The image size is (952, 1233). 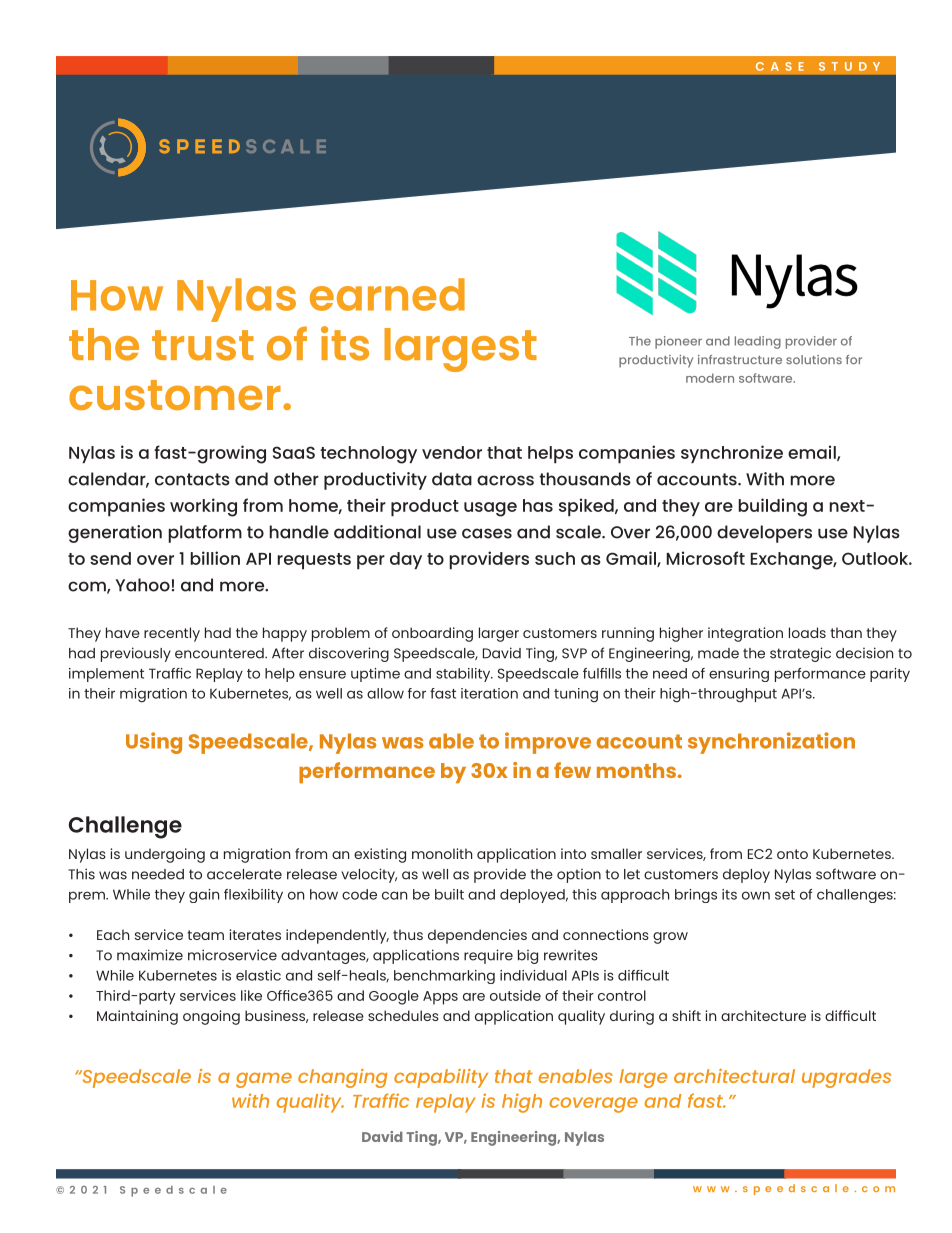 What do you see at coordinates (387, 294) in the screenshot?
I see `earned` at bounding box center [387, 294].
